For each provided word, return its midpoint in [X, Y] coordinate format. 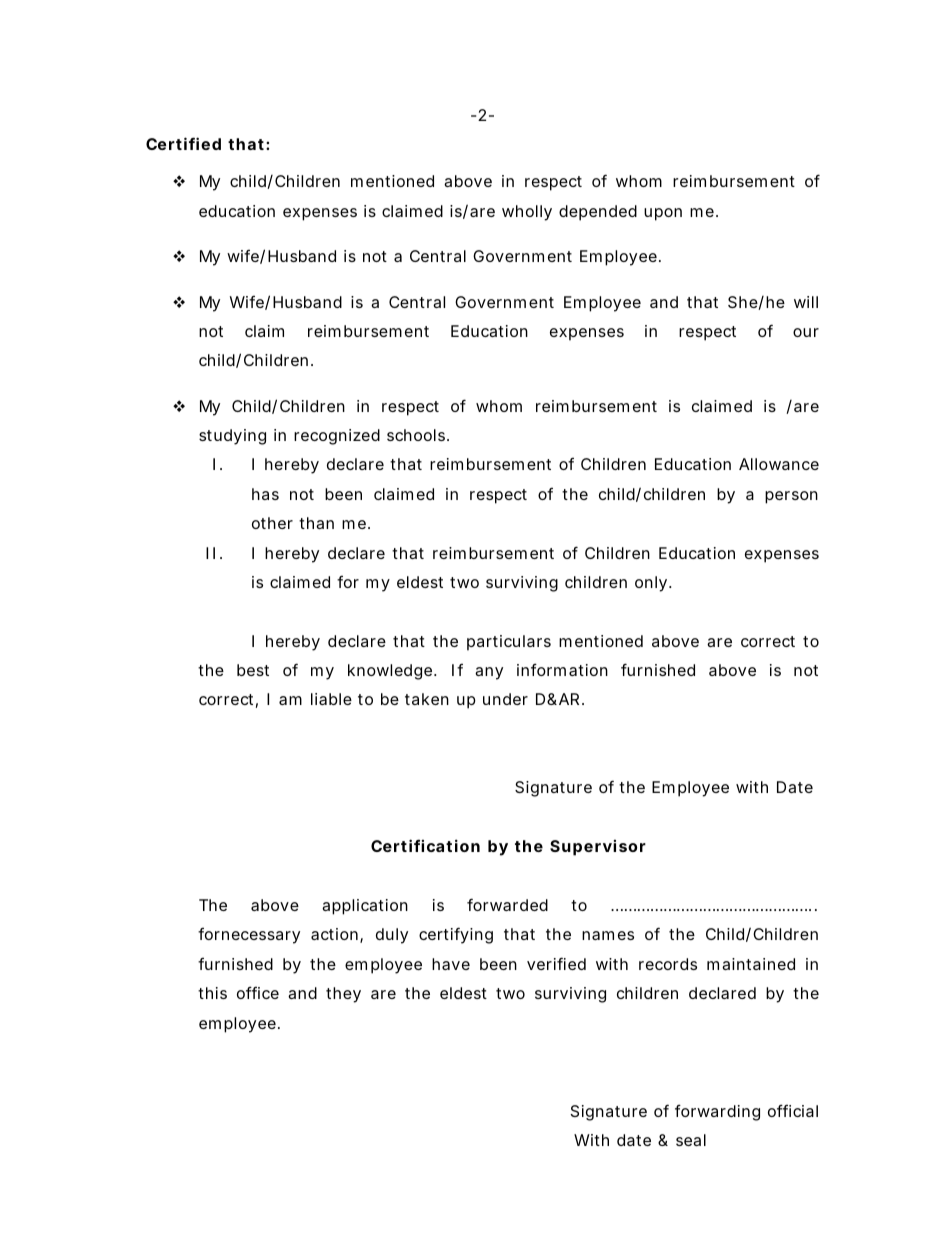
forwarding [717, 1112]
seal [691, 1140]
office [258, 992]
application [365, 907]
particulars [509, 643]
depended [598, 213]
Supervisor [598, 848]
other [272, 523]
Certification [425, 845]
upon [663, 214]
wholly [527, 213]
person [791, 497]
